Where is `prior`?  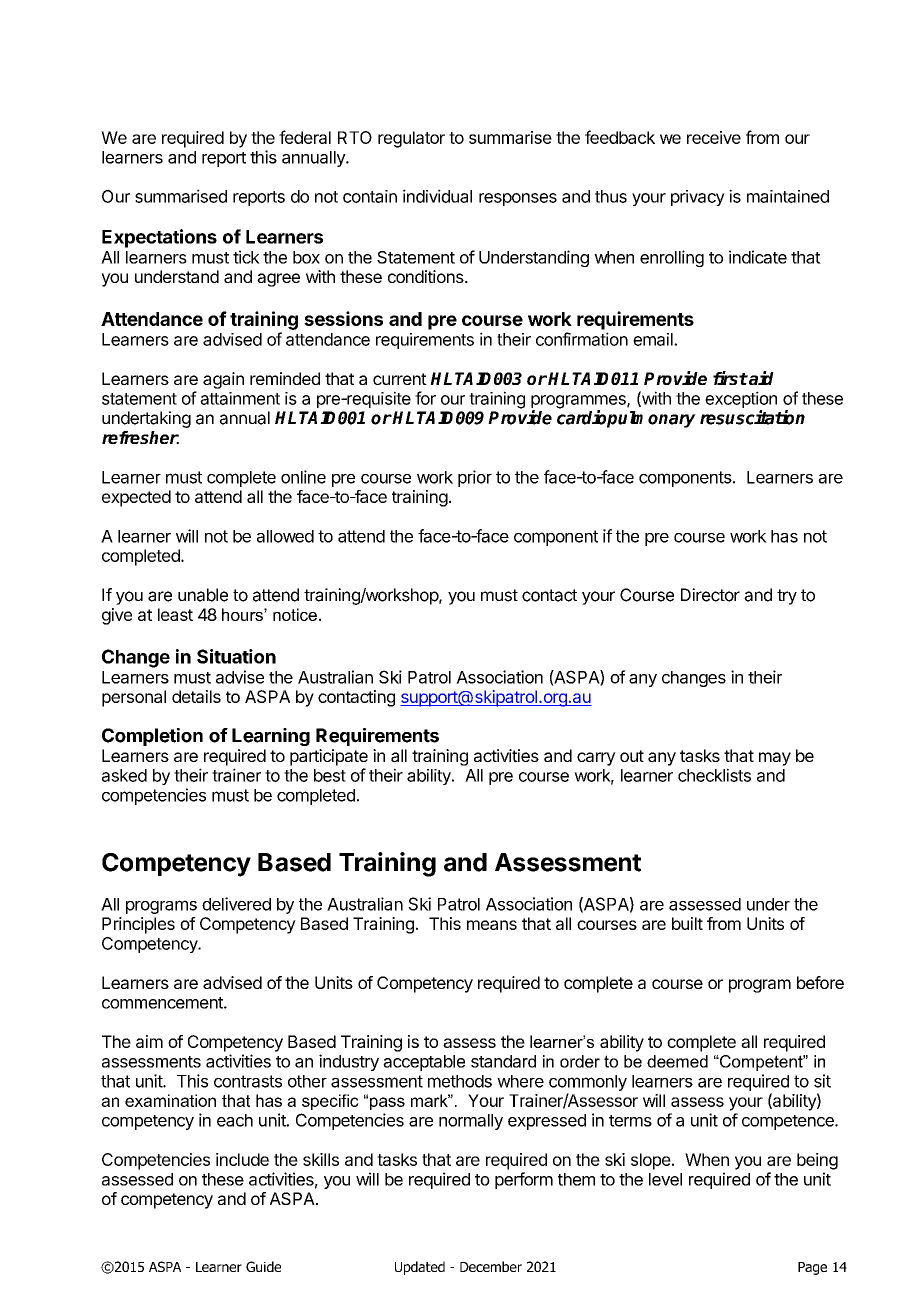 prior is located at coordinates (475, 478).
